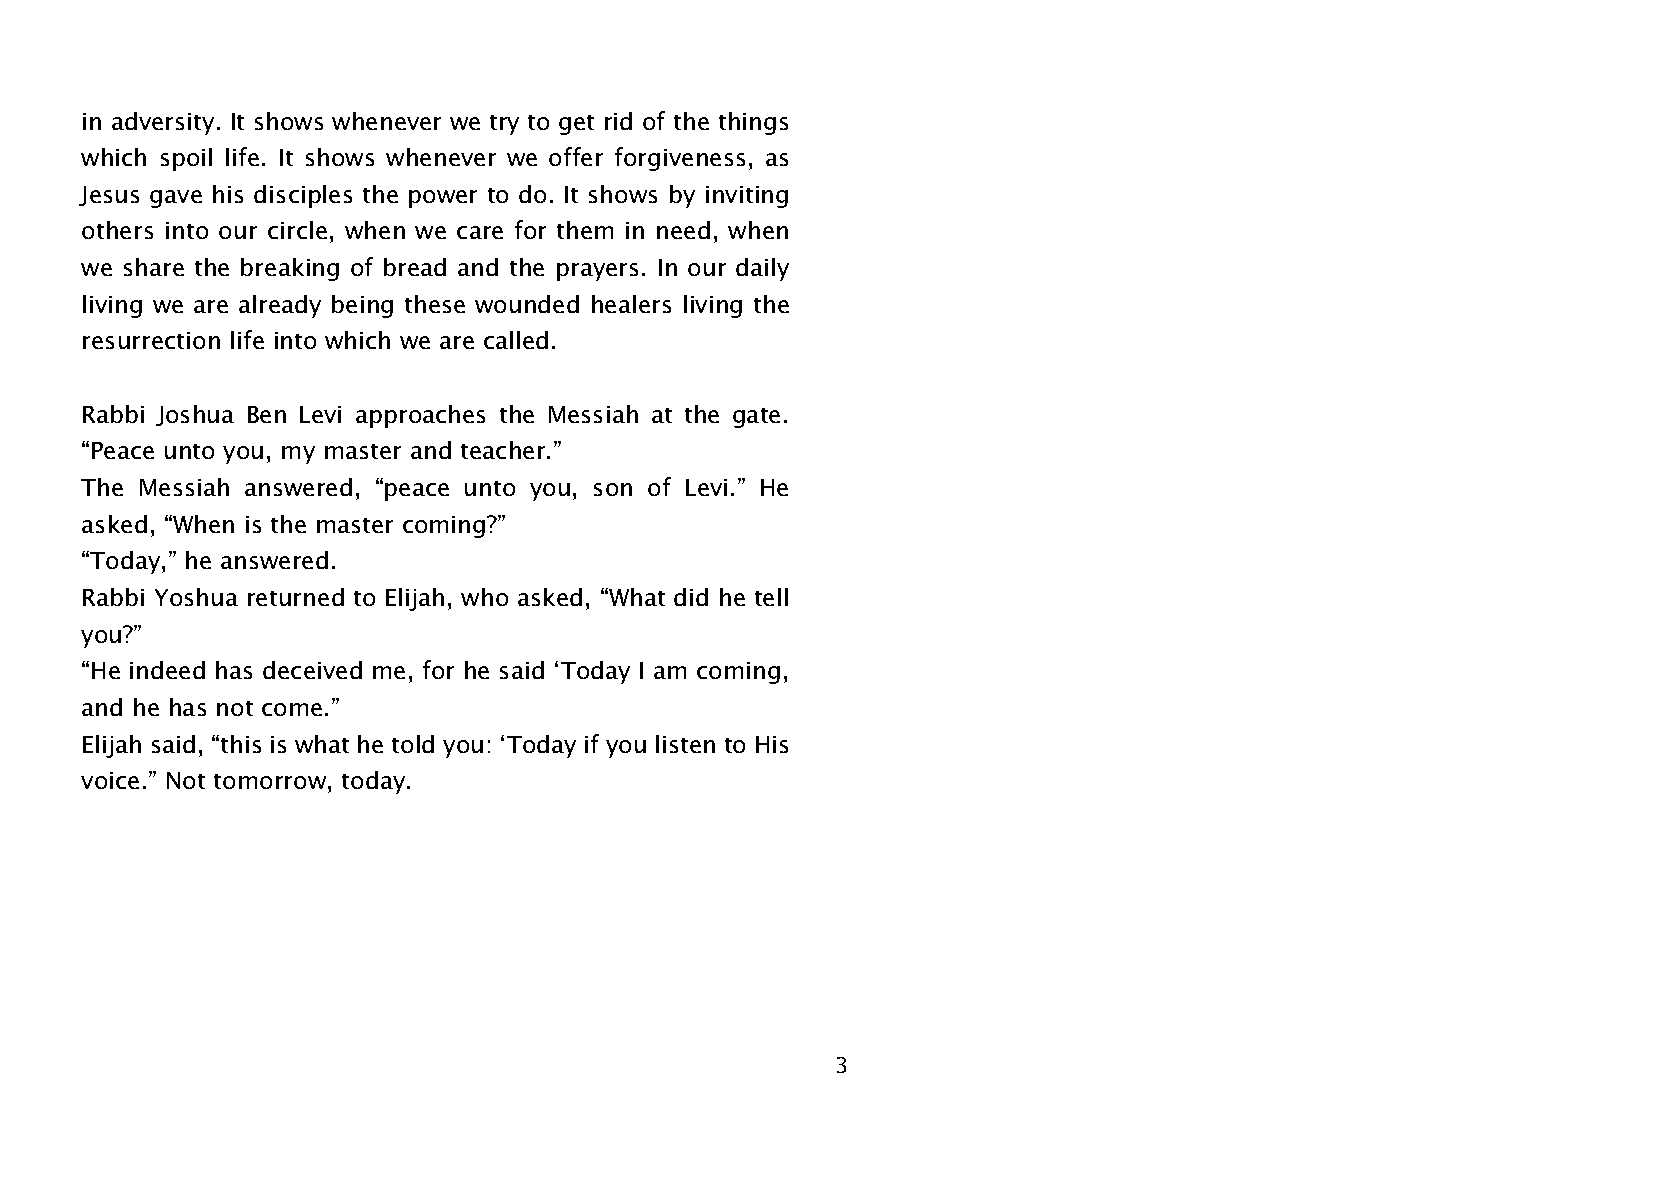 Image resolution: width=1673 pixels, height=1183 pixels. Describe the element at coordinates (756, 418) in the page. I see `gate` at that location.
